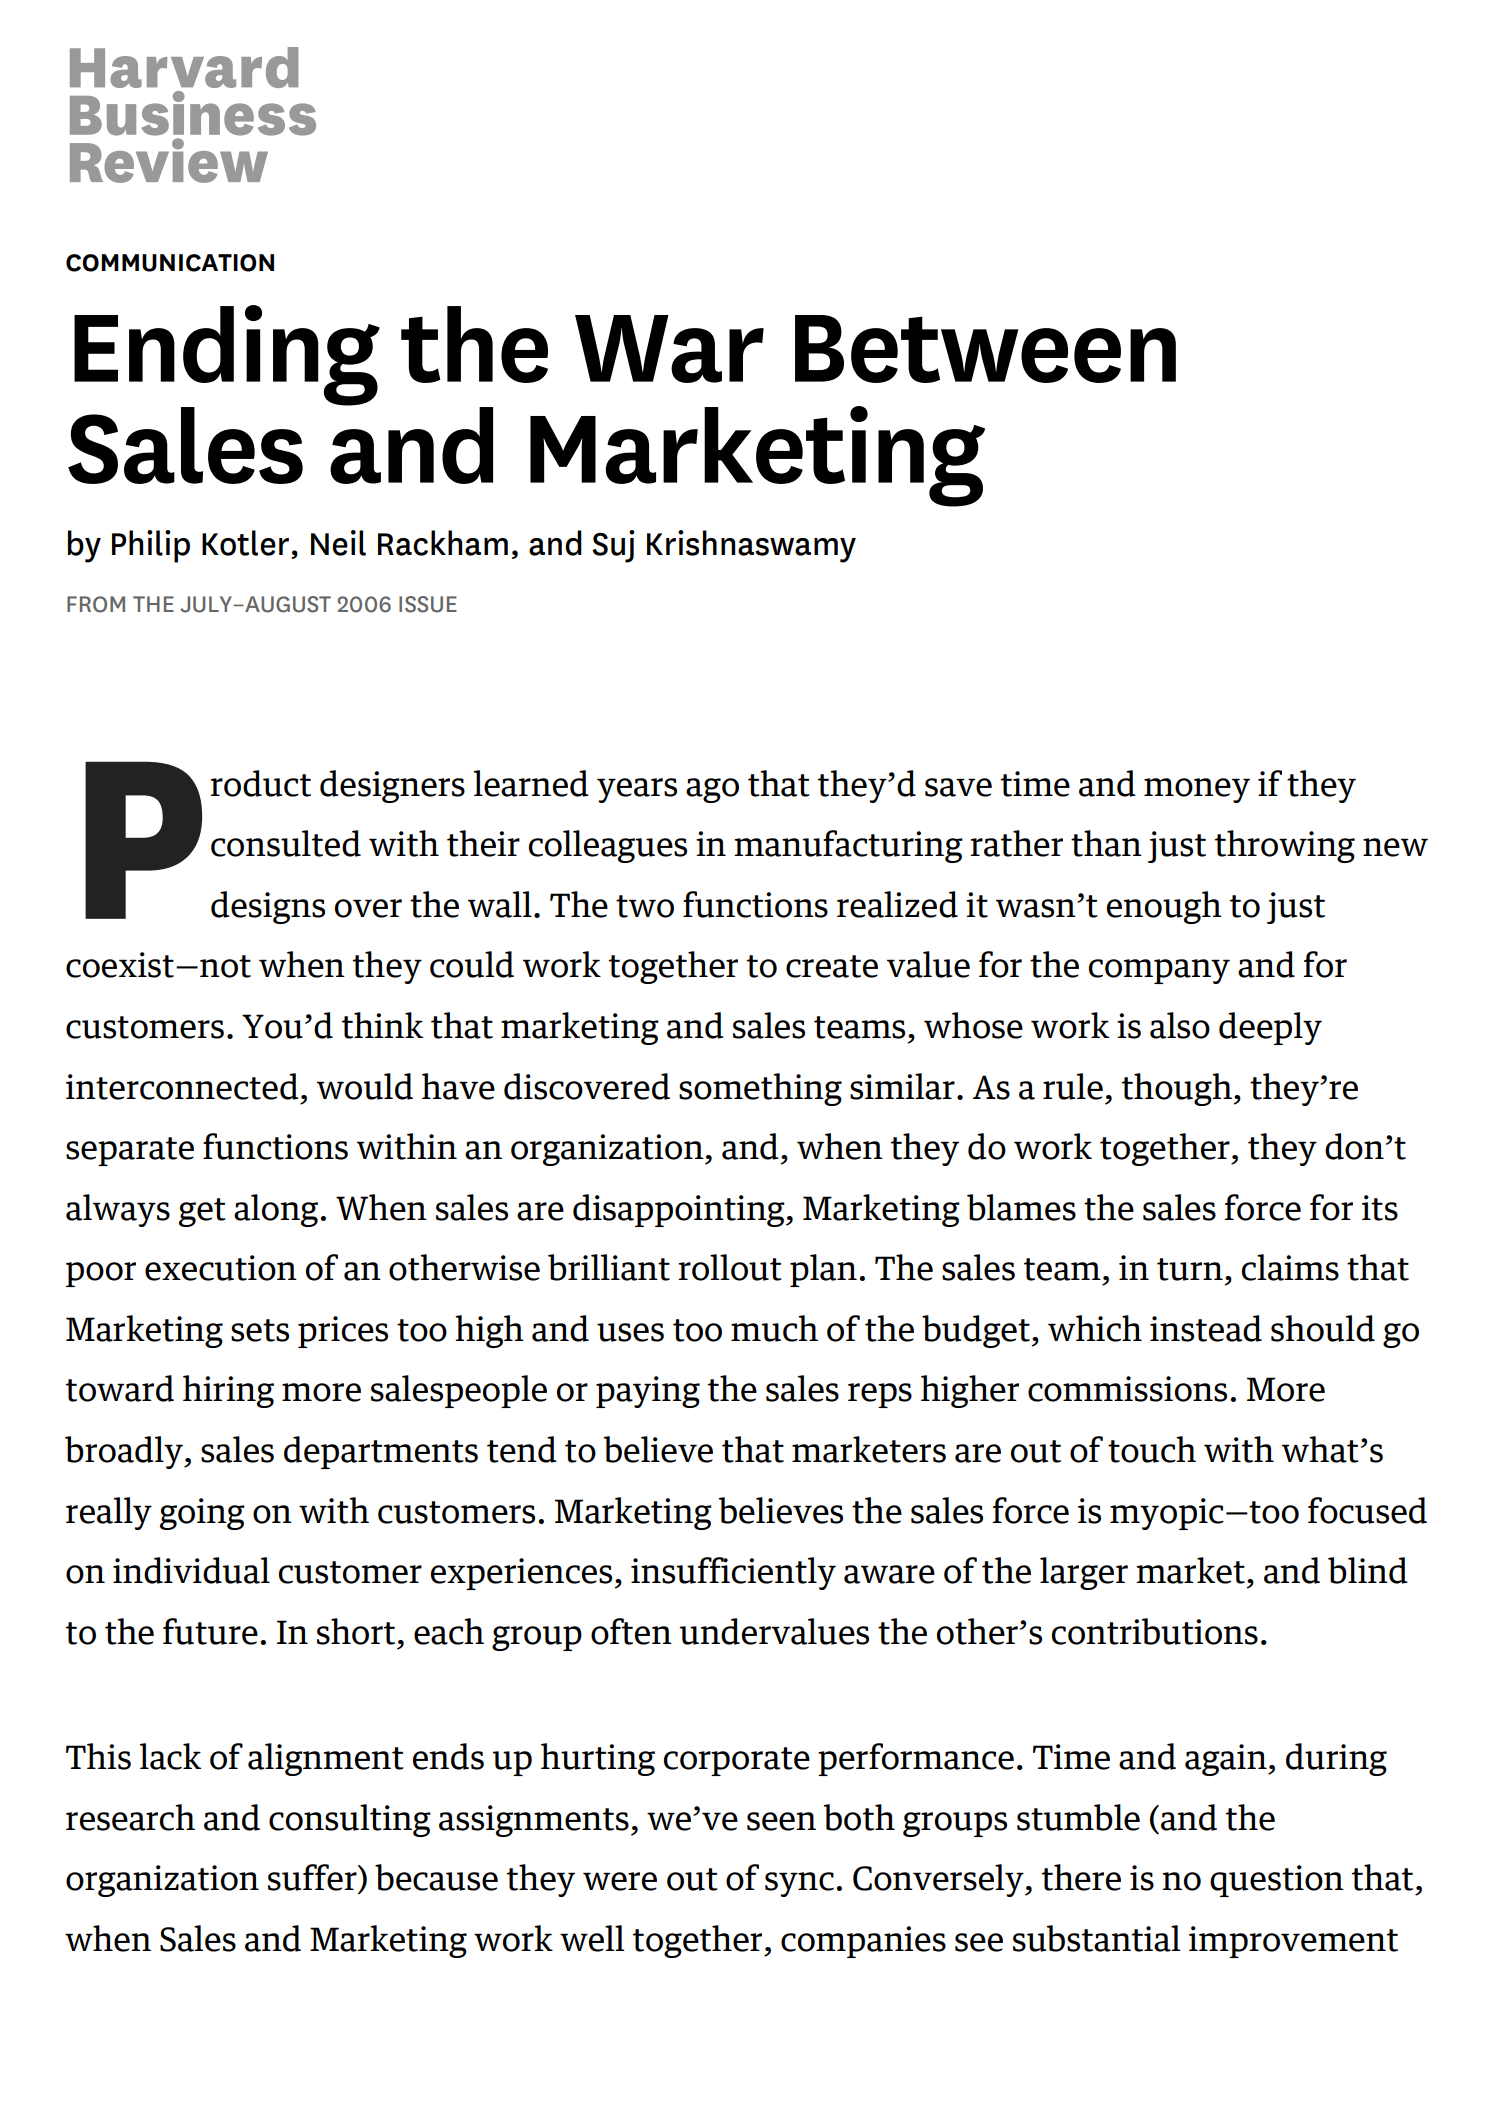 The height and width of the page is (2125, 1503). Describe the element at coordinates (712, 790) in the page. I see `ago` at that location.
